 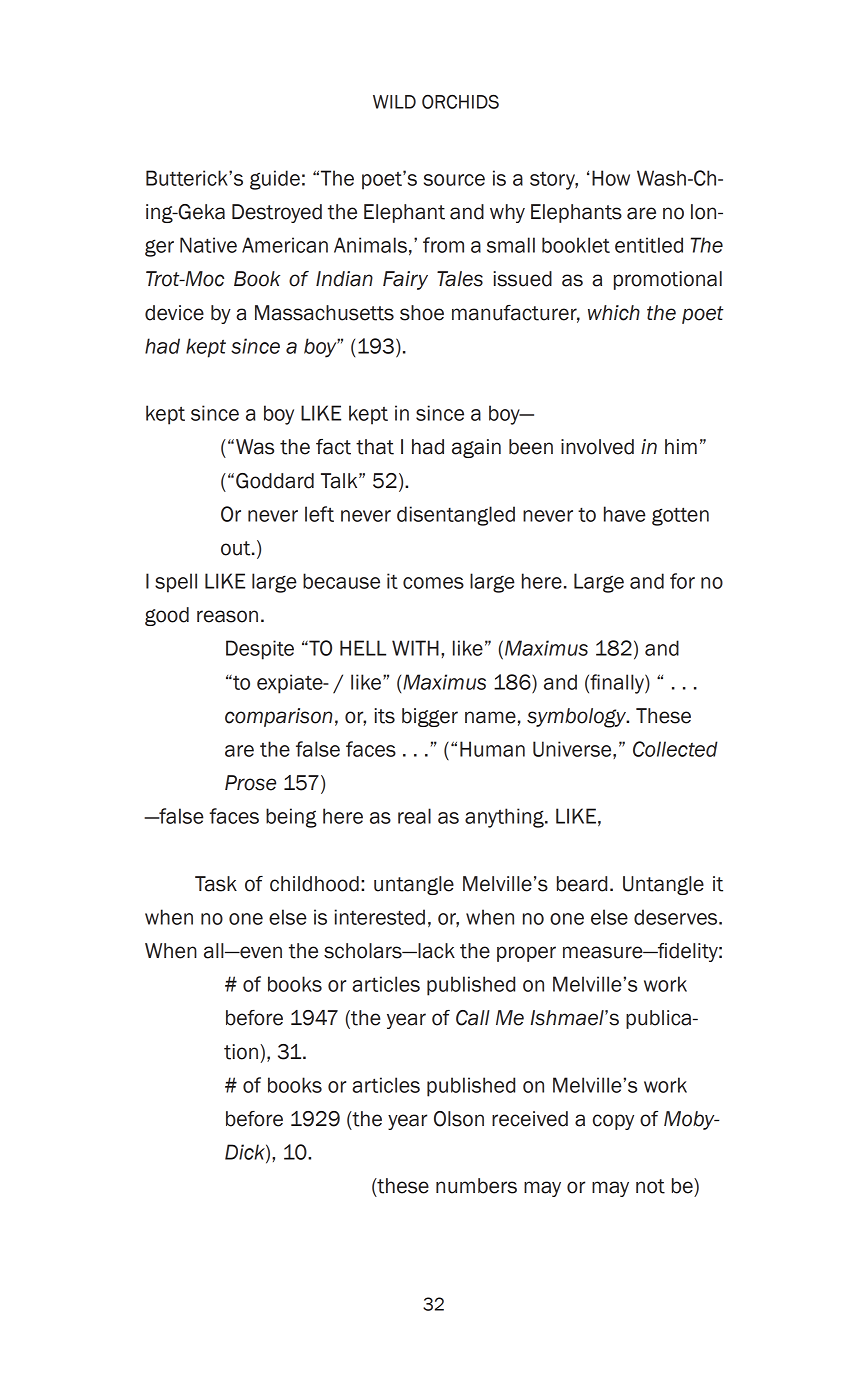 What do you see at coordinates (582, 884) in the screenshot?
I see `beard` at bounding box center [582, 884].
